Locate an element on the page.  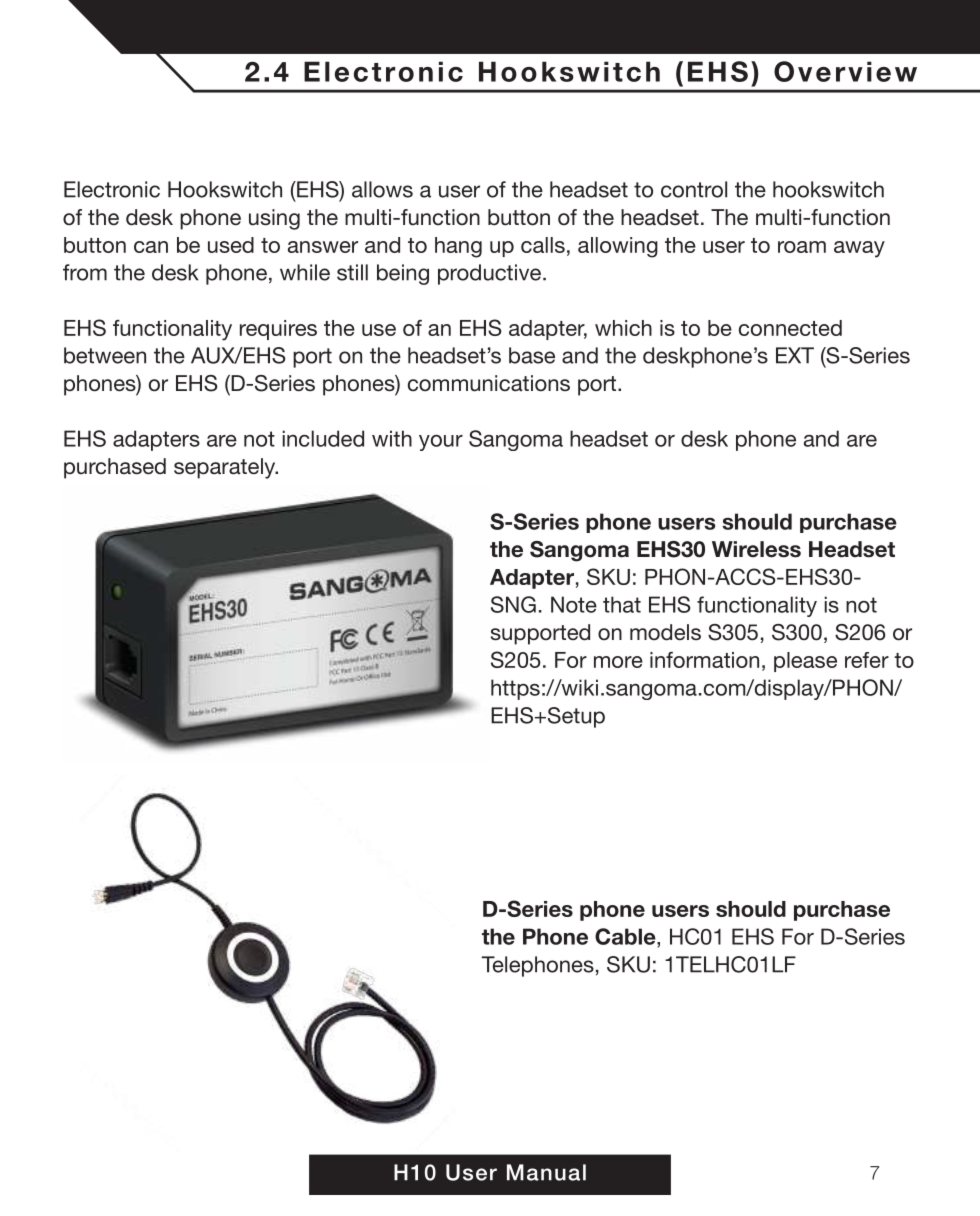
separately is located at coordinates (226, 468).
